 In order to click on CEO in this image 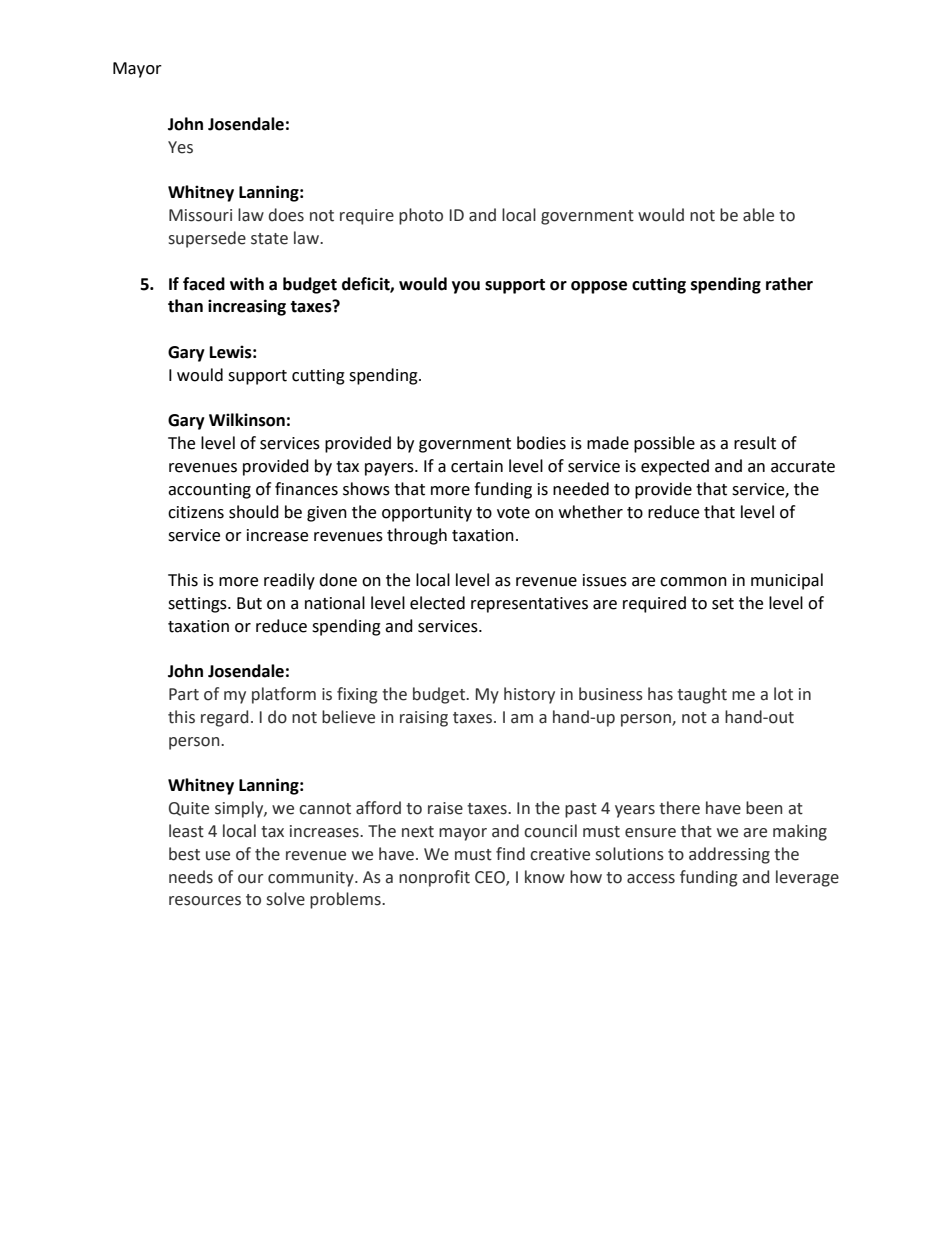, I will do `click(491, 878)`.
